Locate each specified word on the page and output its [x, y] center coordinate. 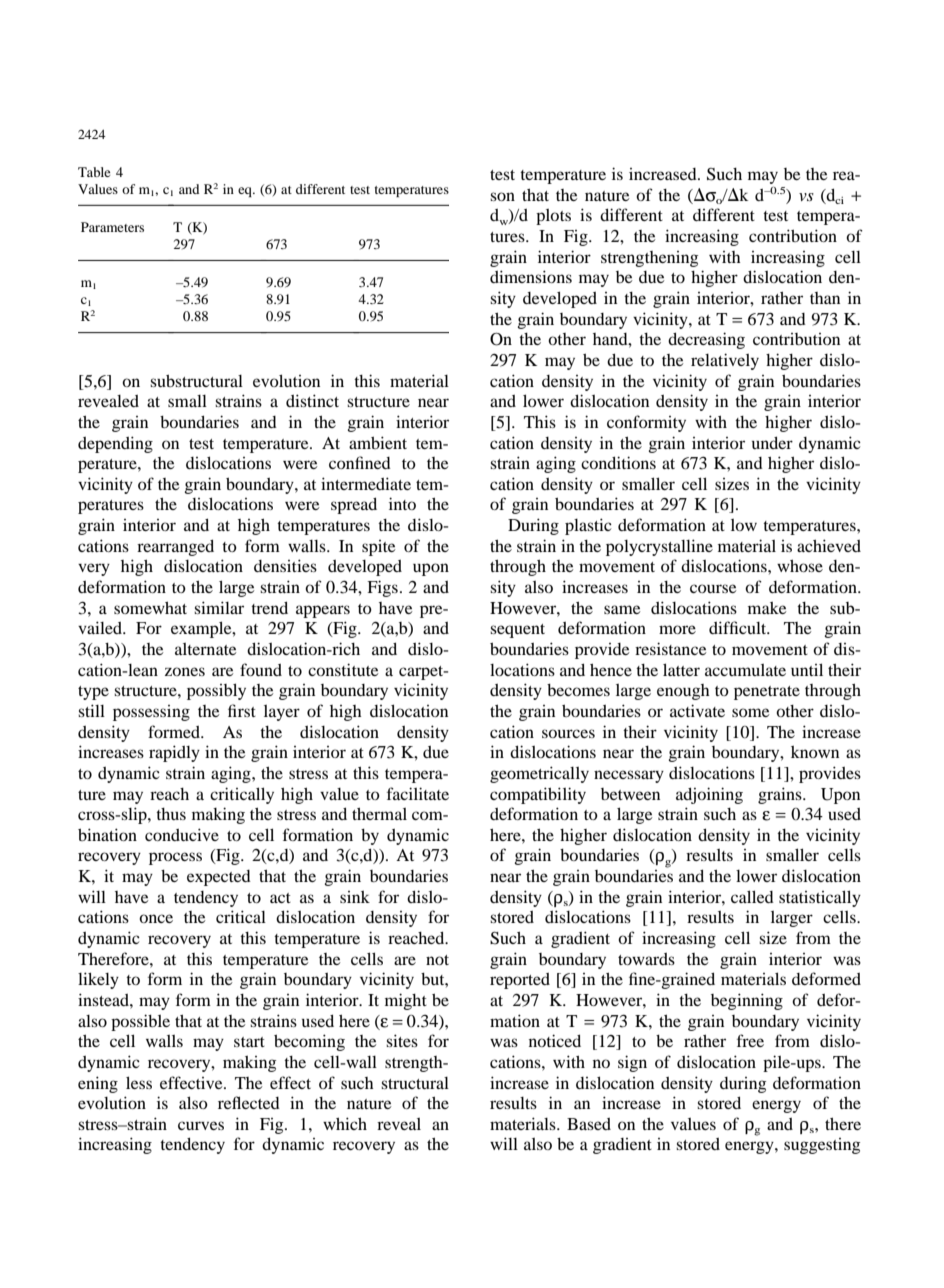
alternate [206, 649]
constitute [343, 669]
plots [553, 217]
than [825, 298]
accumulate [745, 670]
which [345, 1123]
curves [201, 1125]
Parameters [112, 227]
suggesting [822, 1146]
